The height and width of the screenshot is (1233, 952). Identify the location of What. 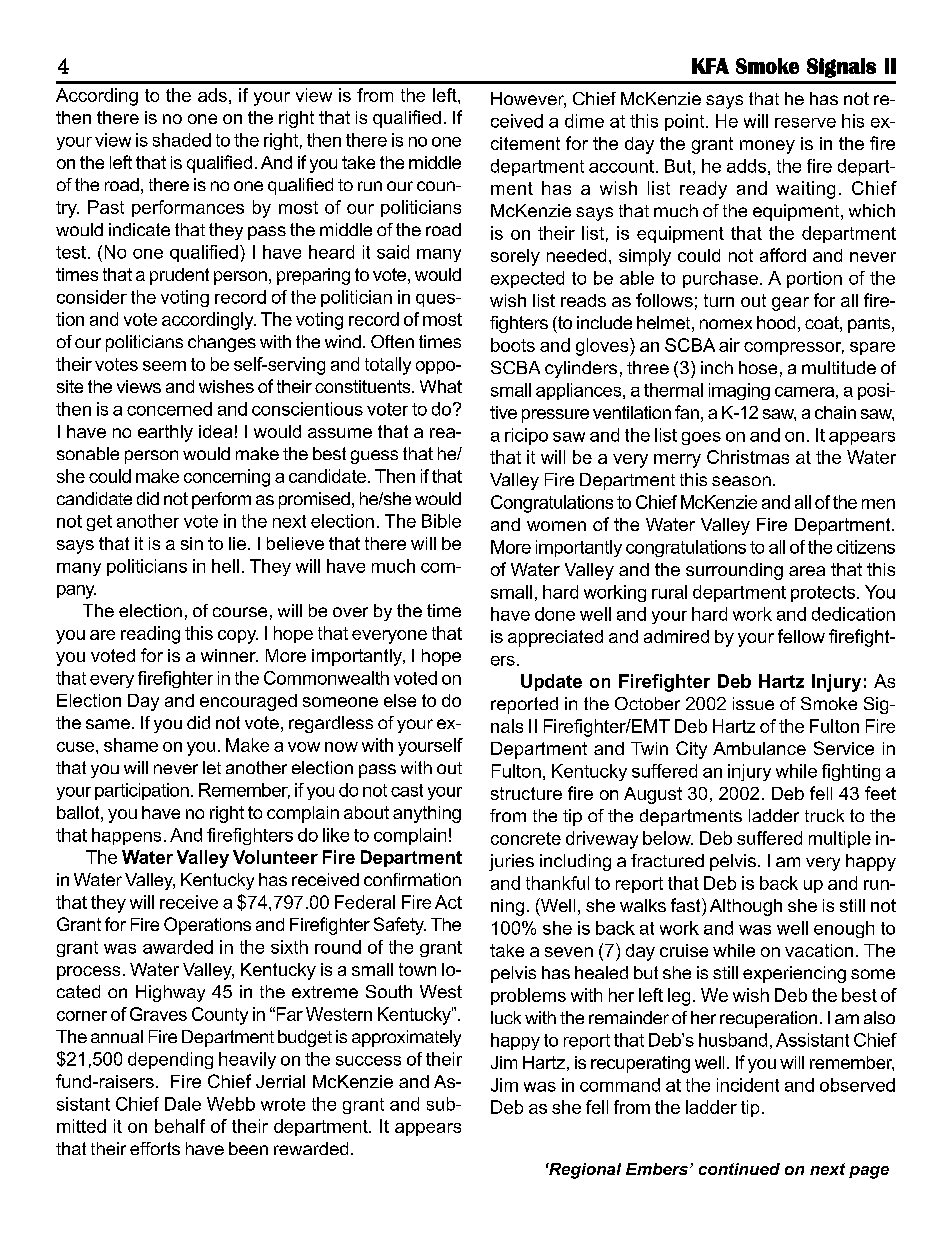
(441, 386).
